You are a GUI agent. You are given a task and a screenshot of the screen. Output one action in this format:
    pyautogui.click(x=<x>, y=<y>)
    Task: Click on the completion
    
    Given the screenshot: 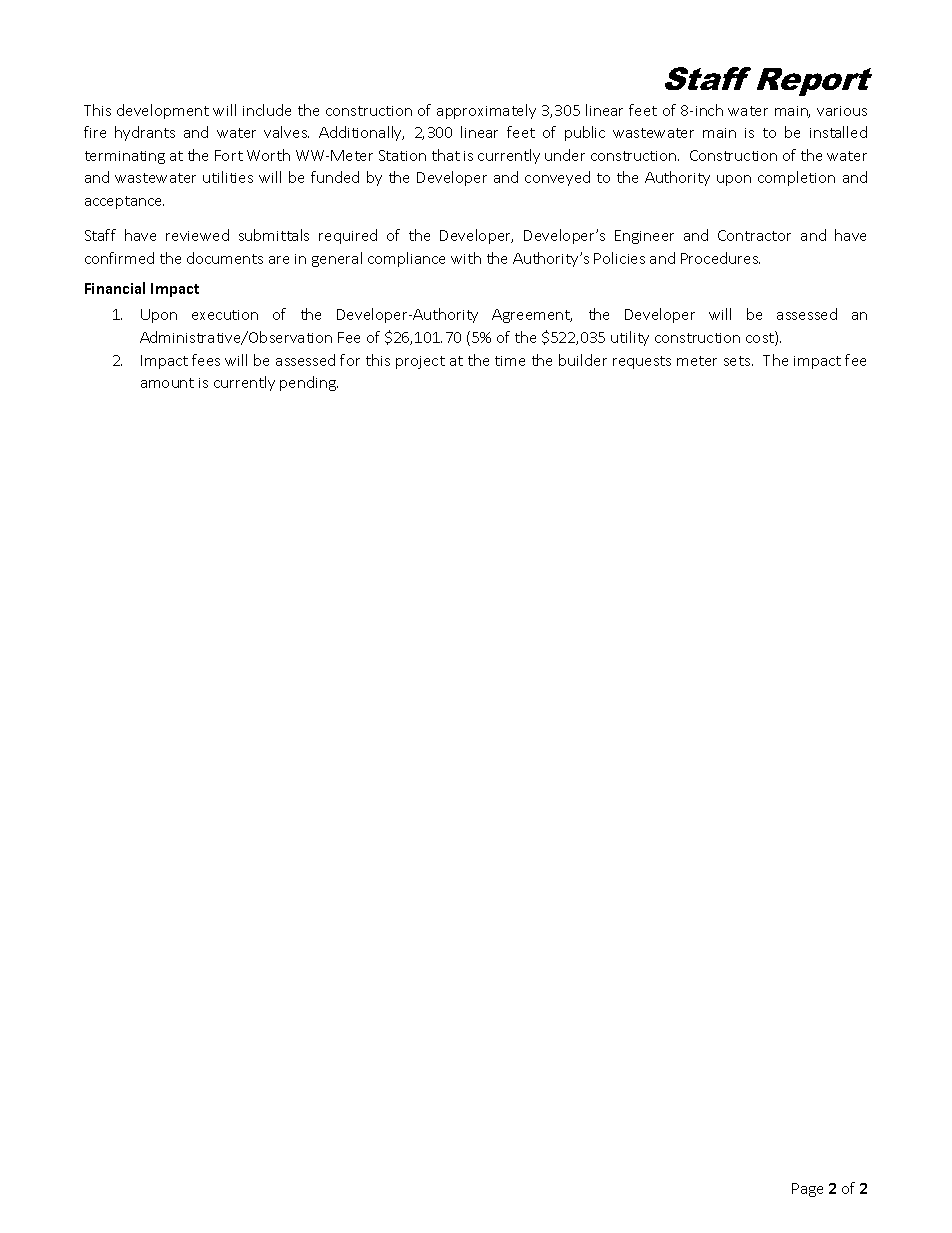 What is the action you would take?
    pyautogui.click(x=796, y=178)
